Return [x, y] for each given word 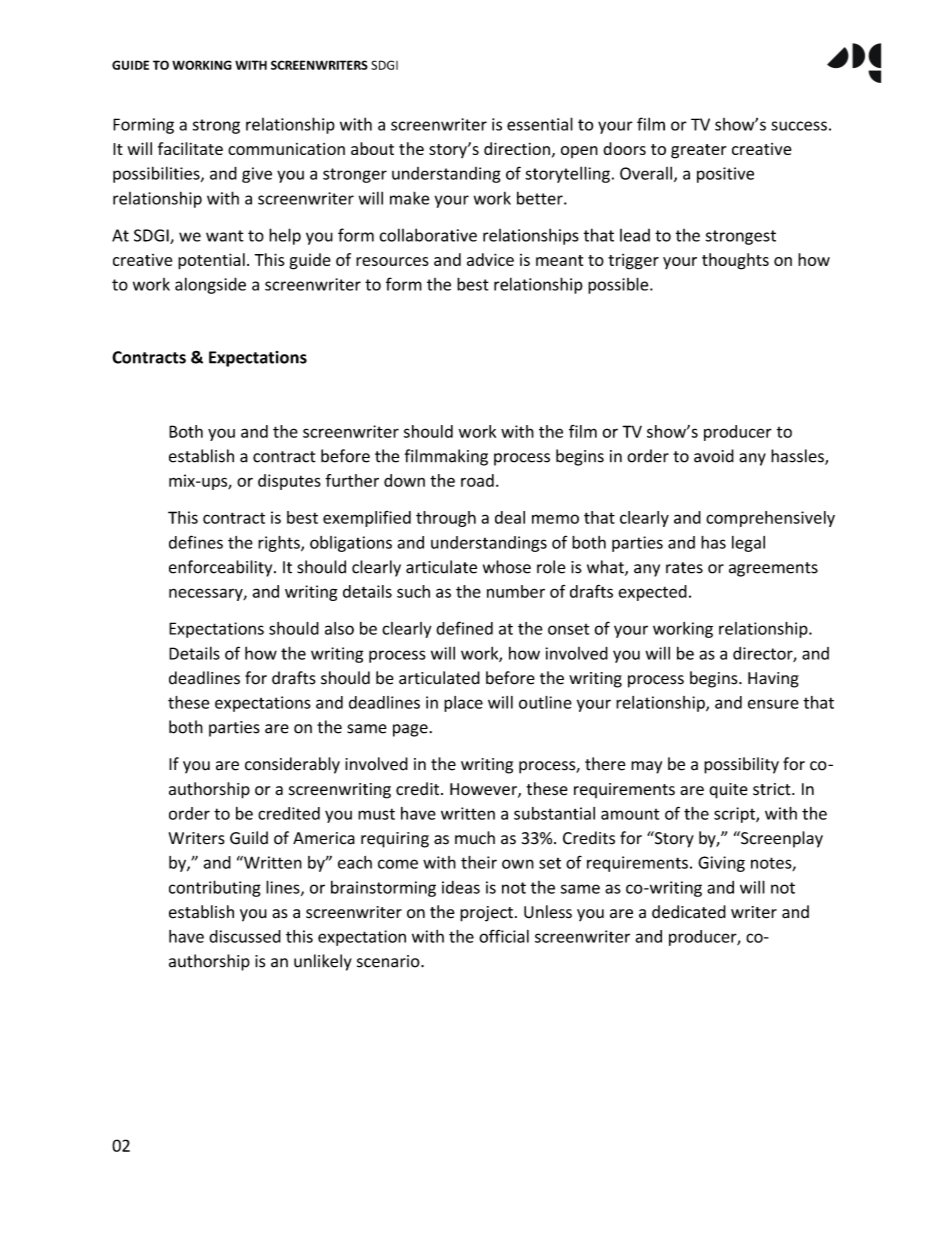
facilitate [190, 148]
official [504, 936]
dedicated [689, 912]
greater [698, 151]
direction [517, 148]
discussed [245, 936]
